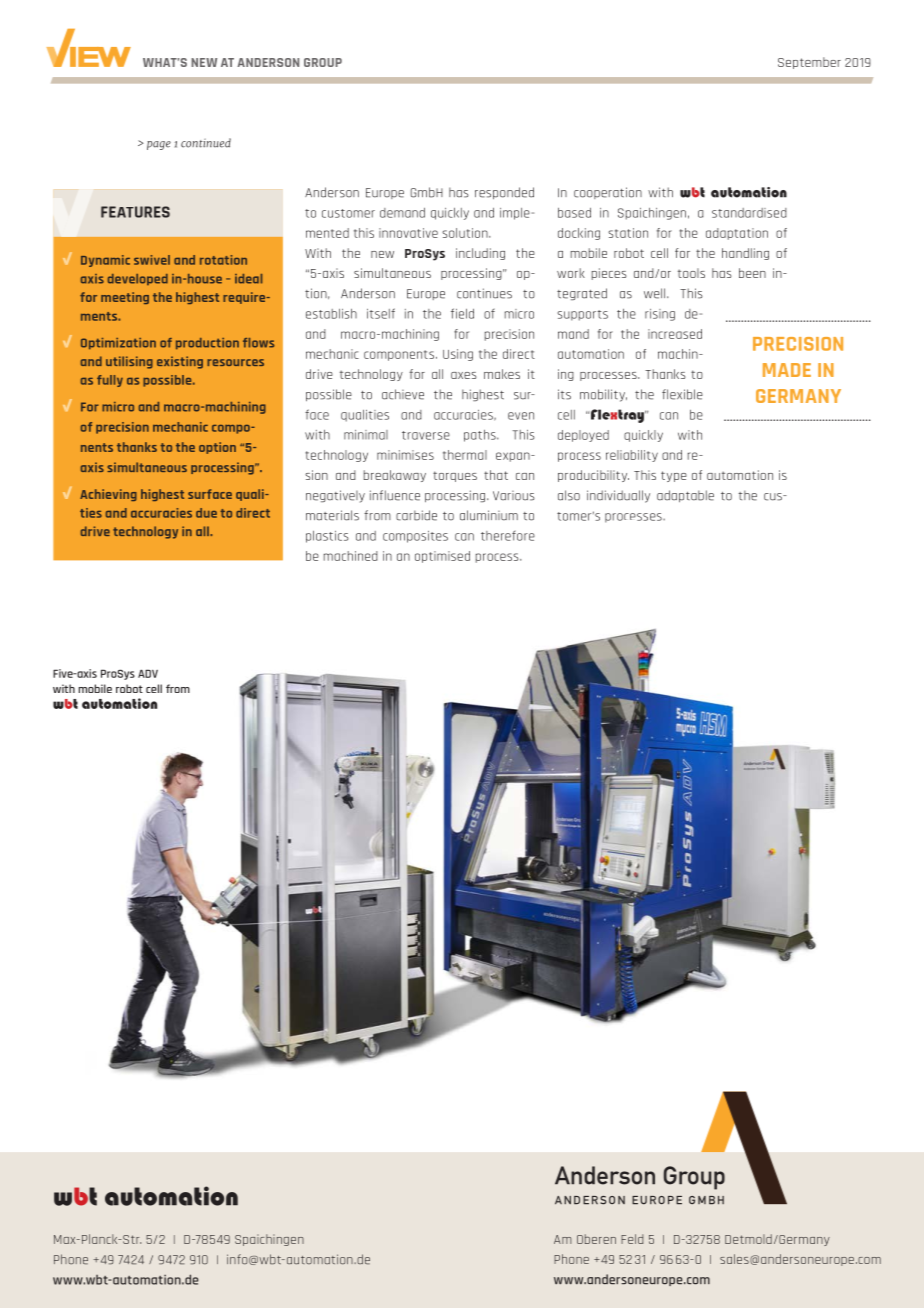 This image has width=924, height=1308. Describe the element at coordinates (464, 375) in the image. I see `axes` at that location.
